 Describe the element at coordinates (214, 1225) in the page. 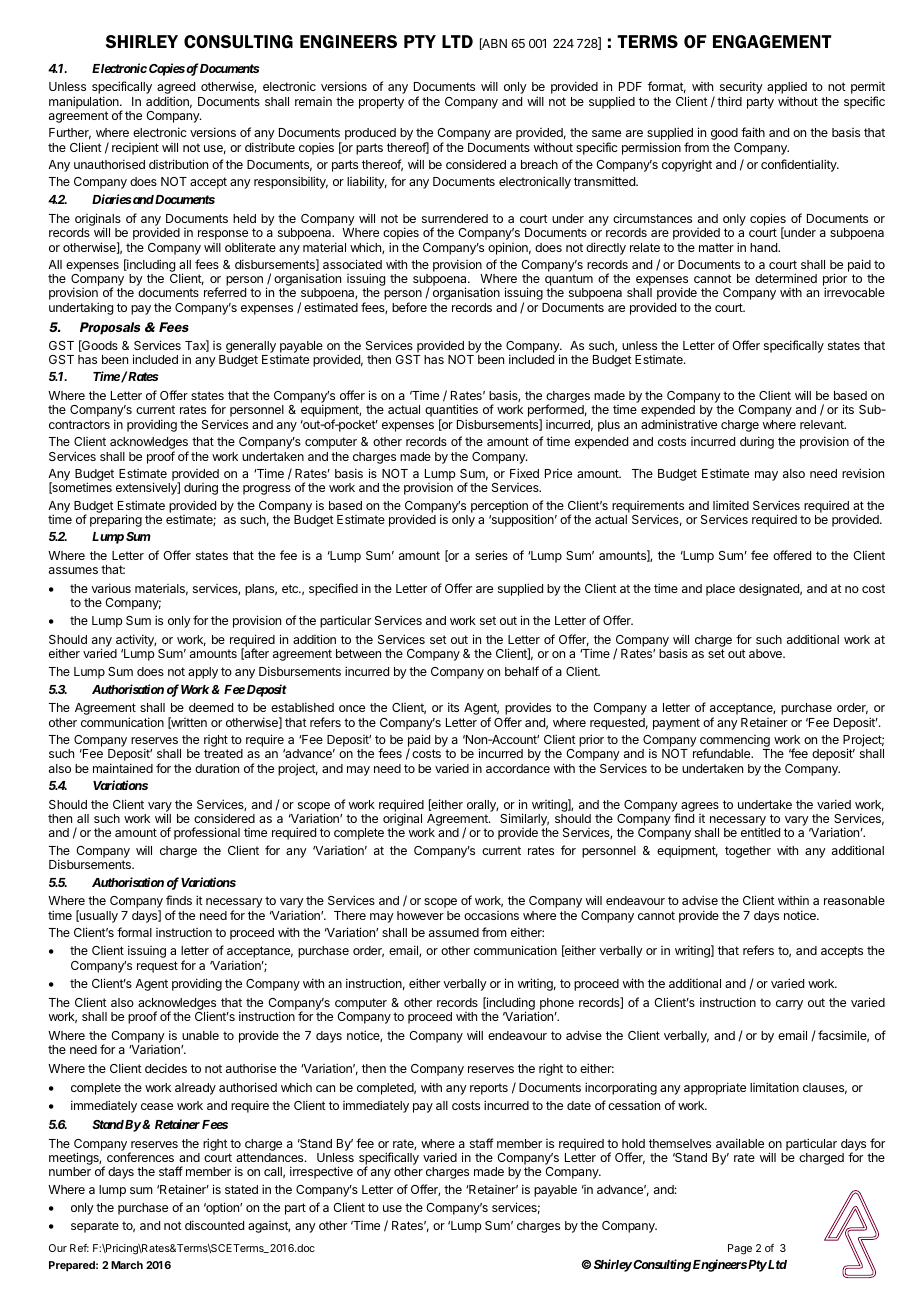

I see `discounted` at that location.
